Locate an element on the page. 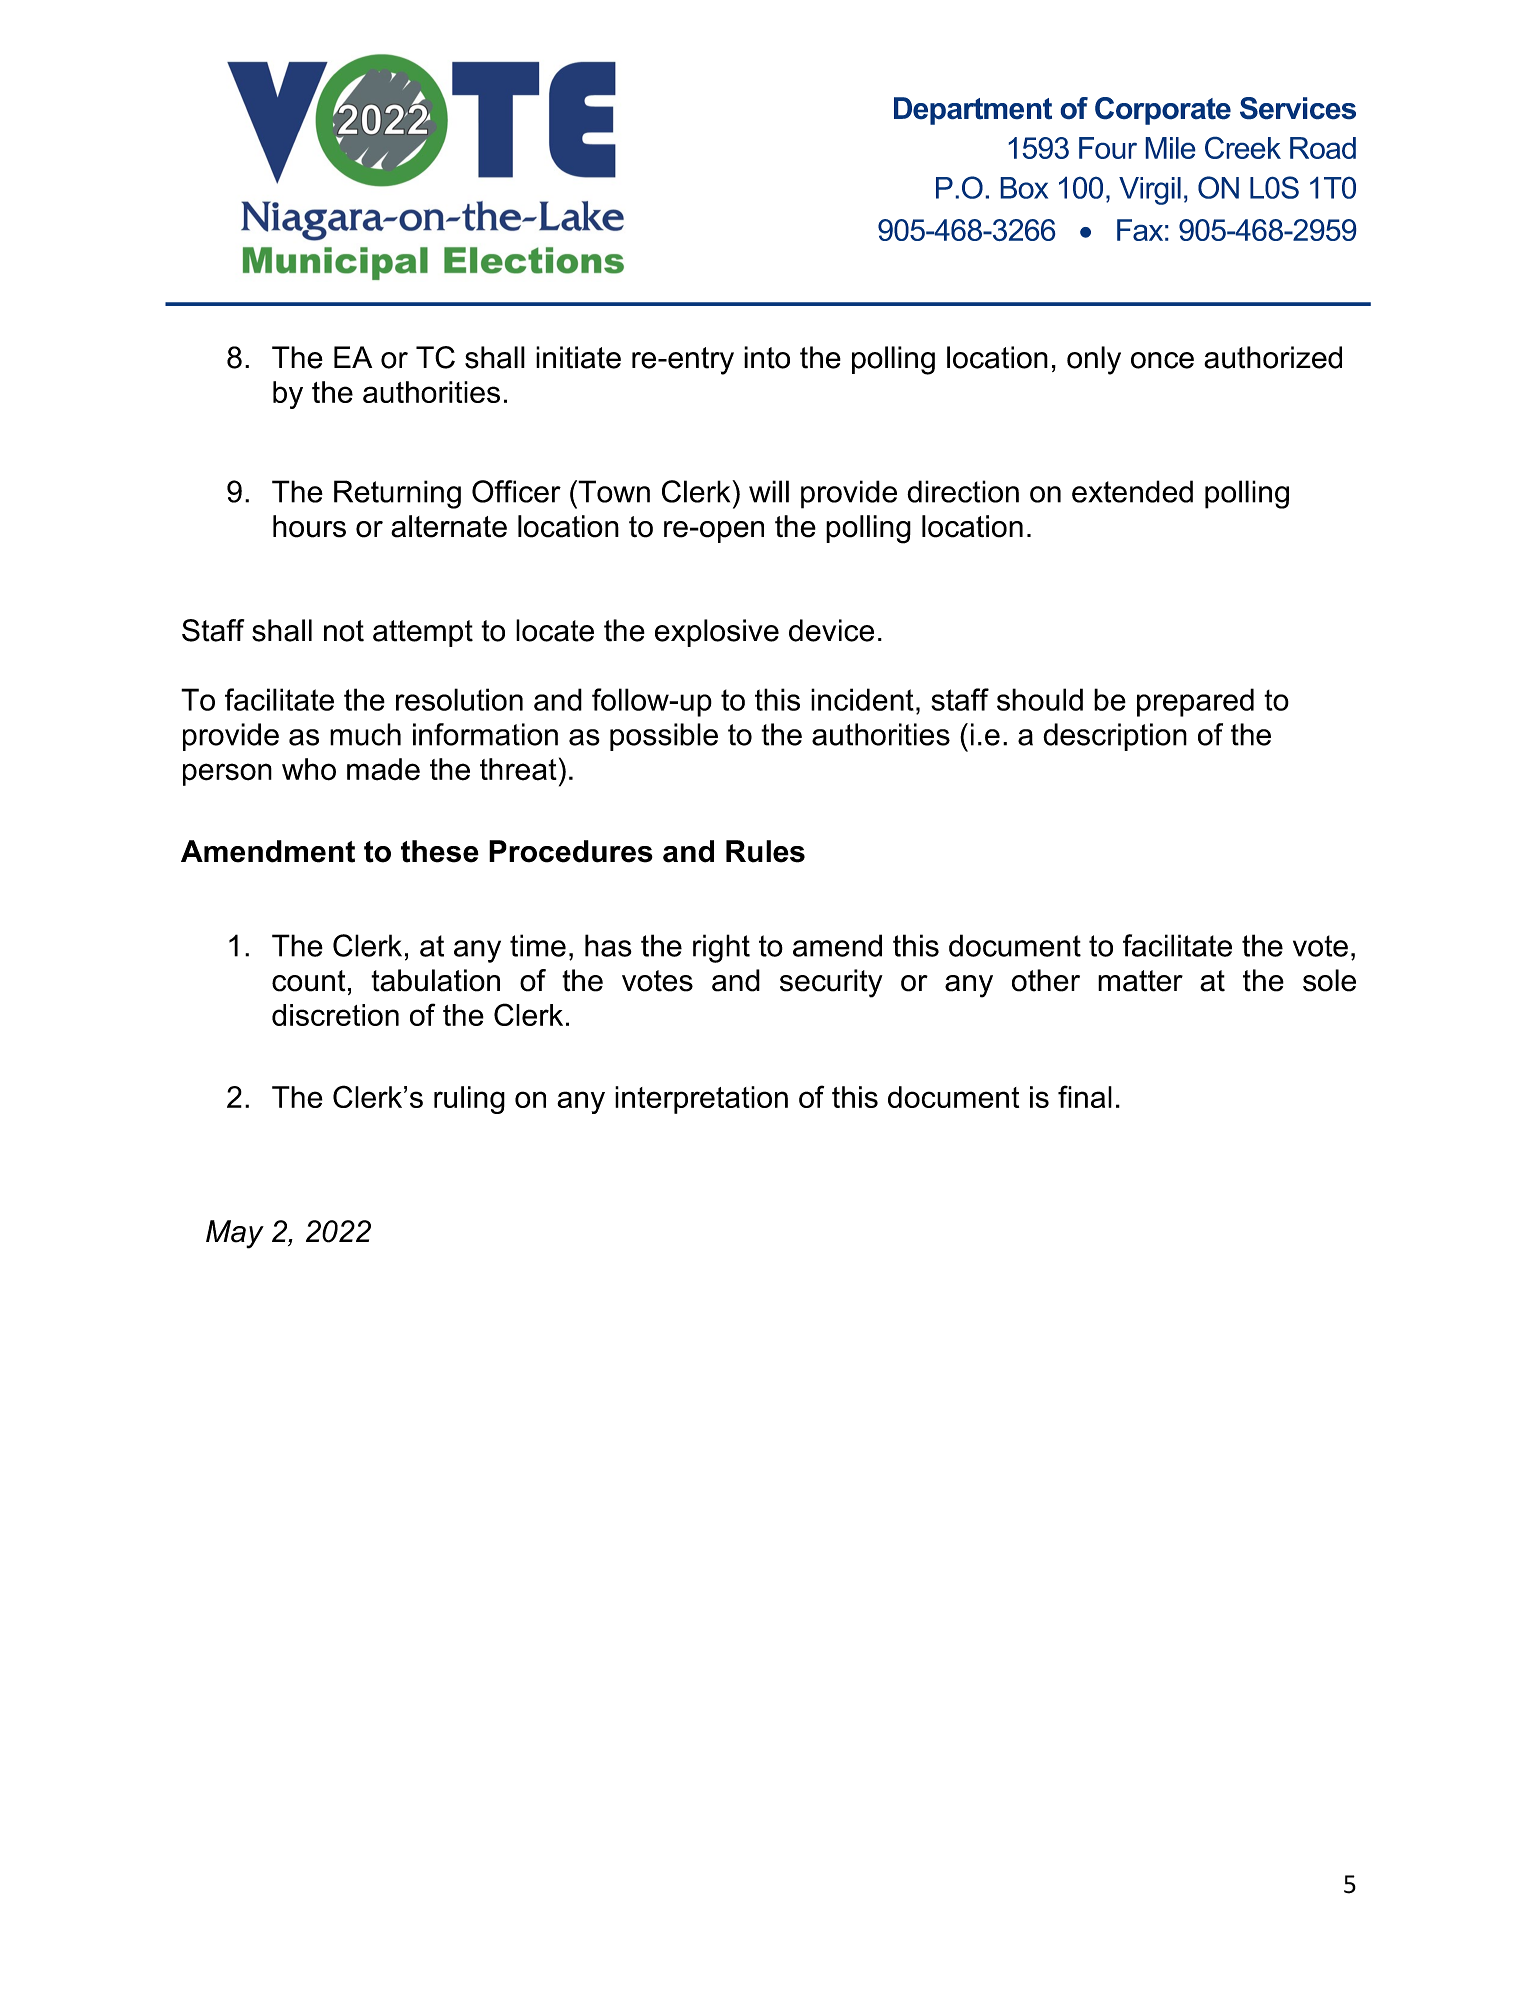 The image size is (1538, 1991). device is located at coordinates (831, 630).
